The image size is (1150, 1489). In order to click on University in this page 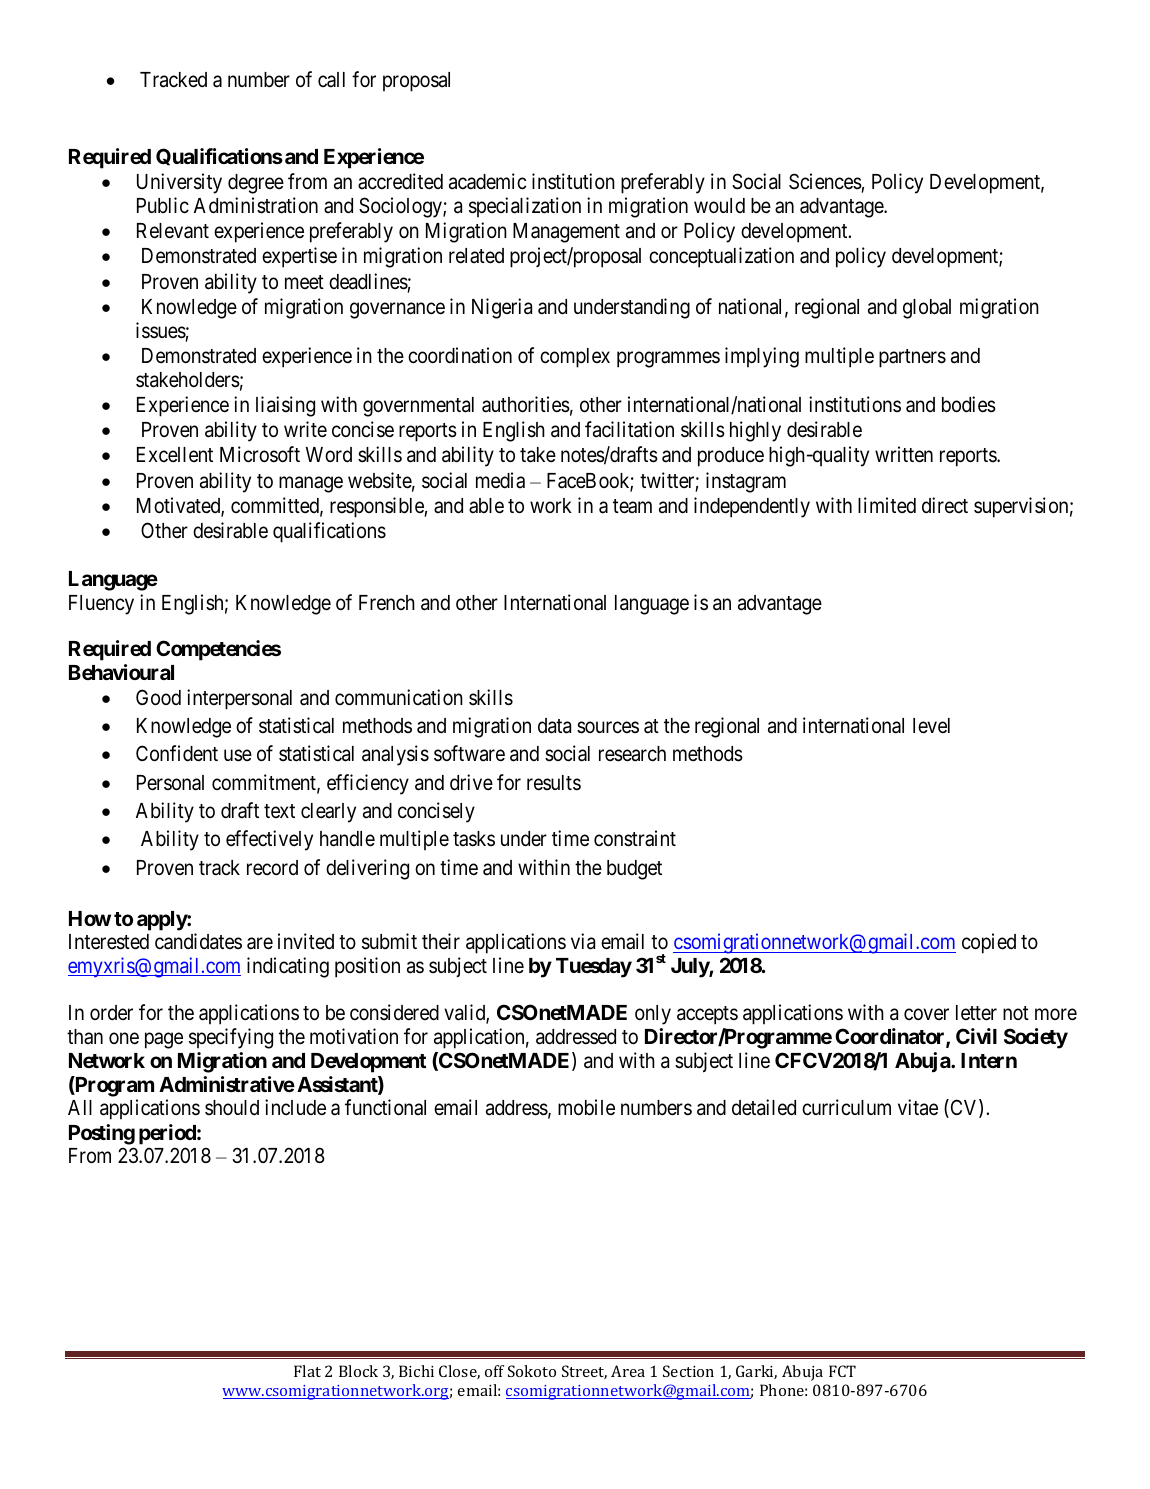, I will do `click(179, 183)`.
